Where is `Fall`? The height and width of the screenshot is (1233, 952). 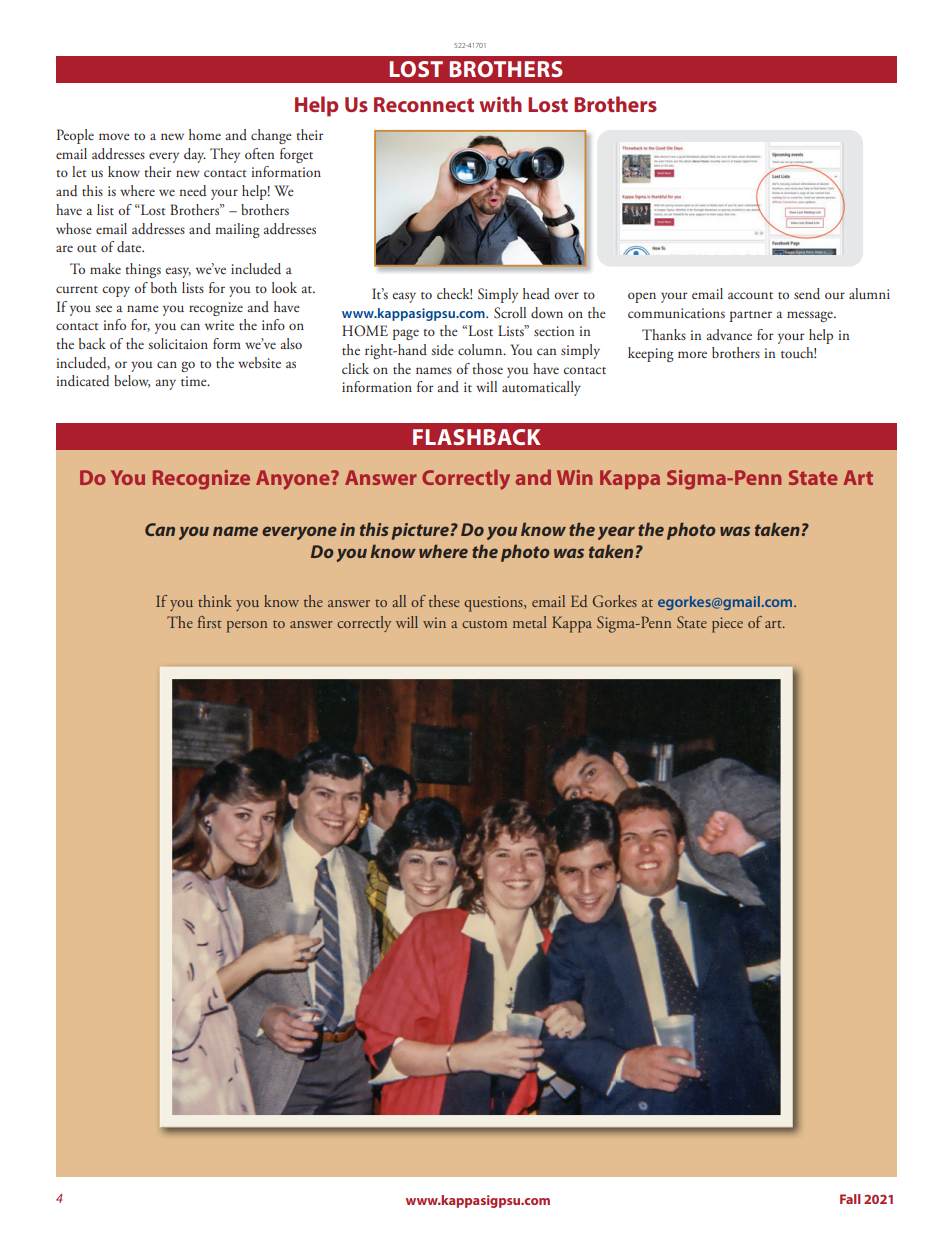
Fall is located at coordinates (850, 1199).
